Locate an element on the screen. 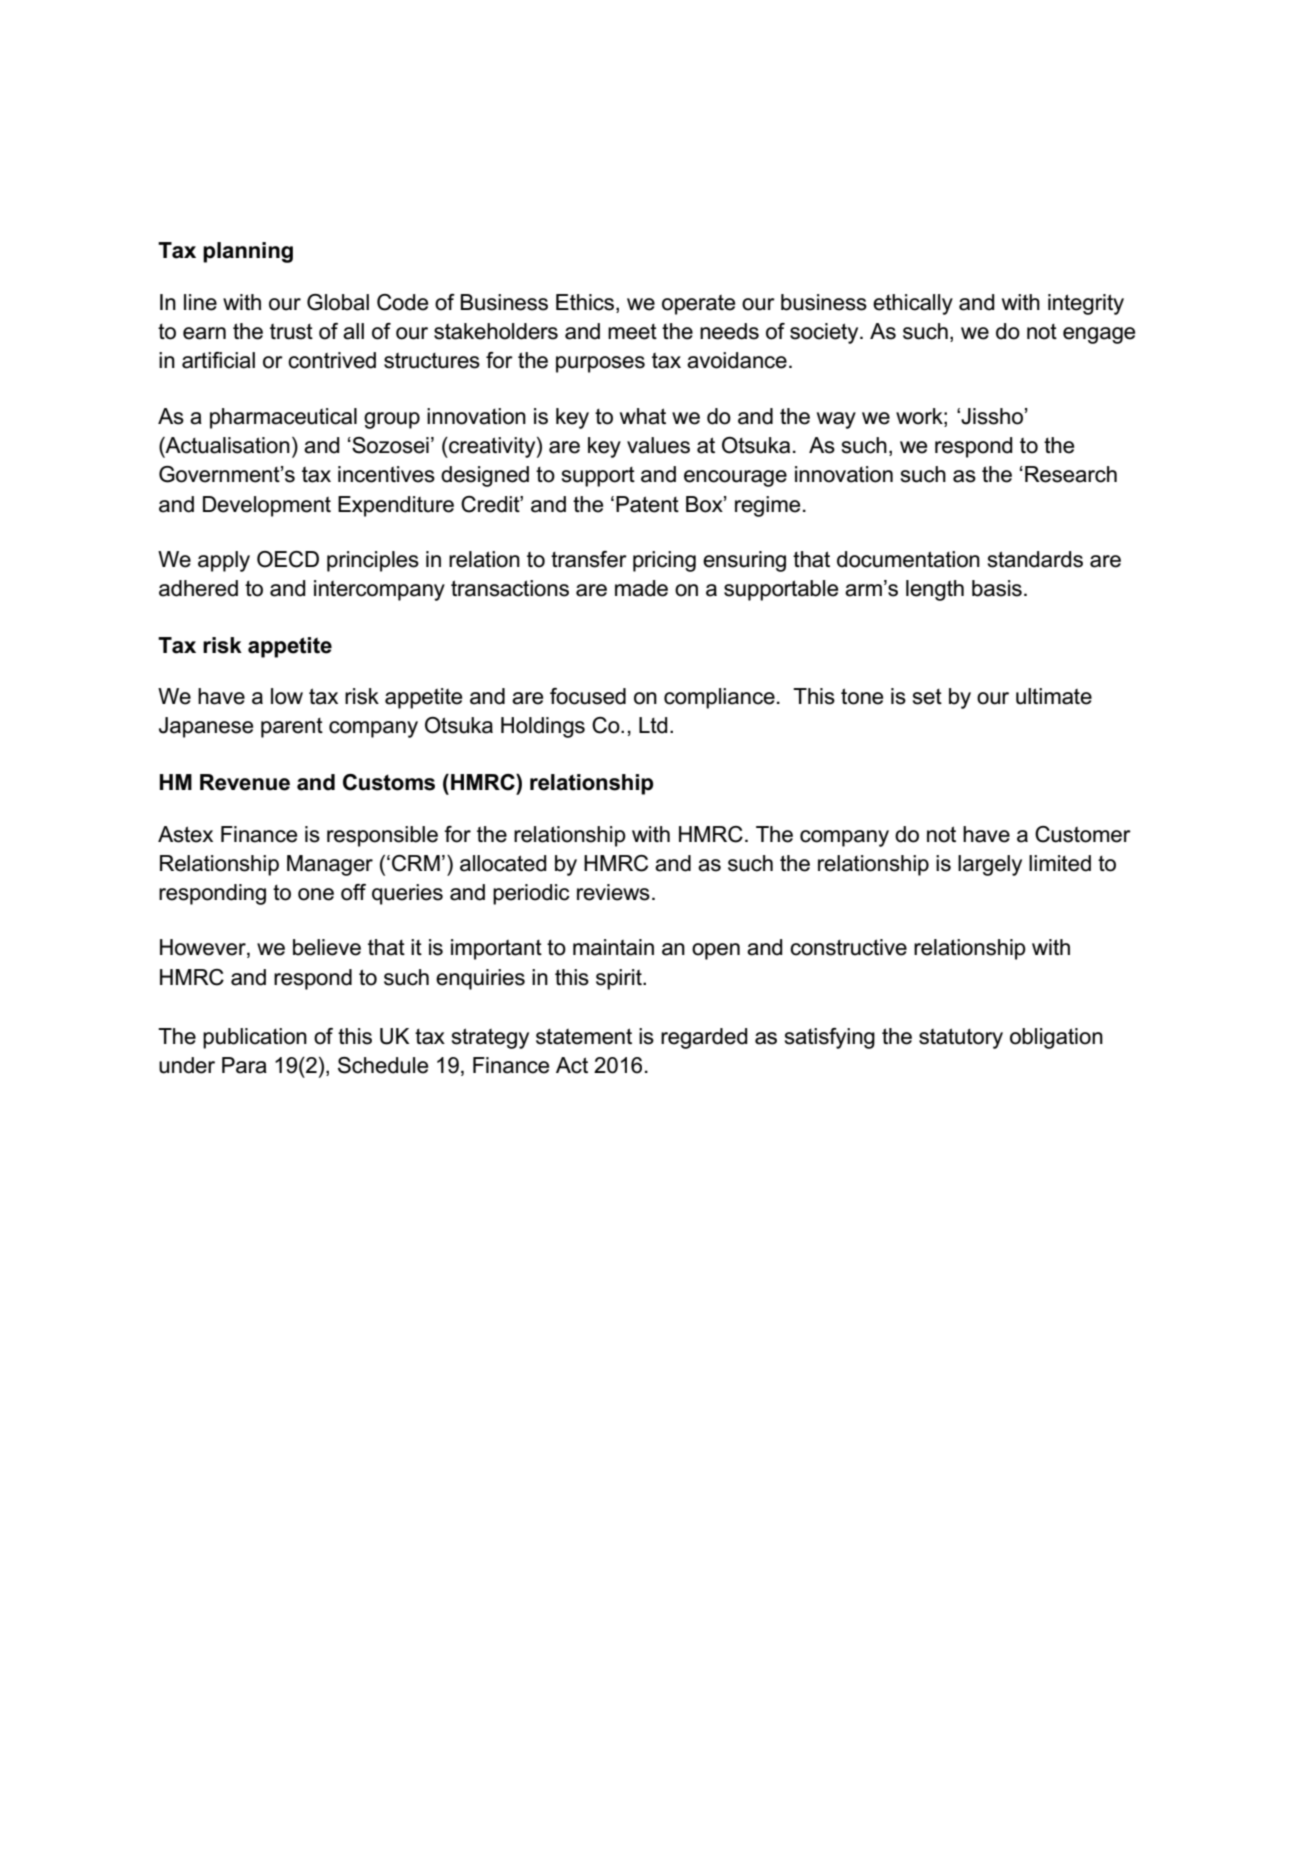  Global is located at coordinates (338, 302).
